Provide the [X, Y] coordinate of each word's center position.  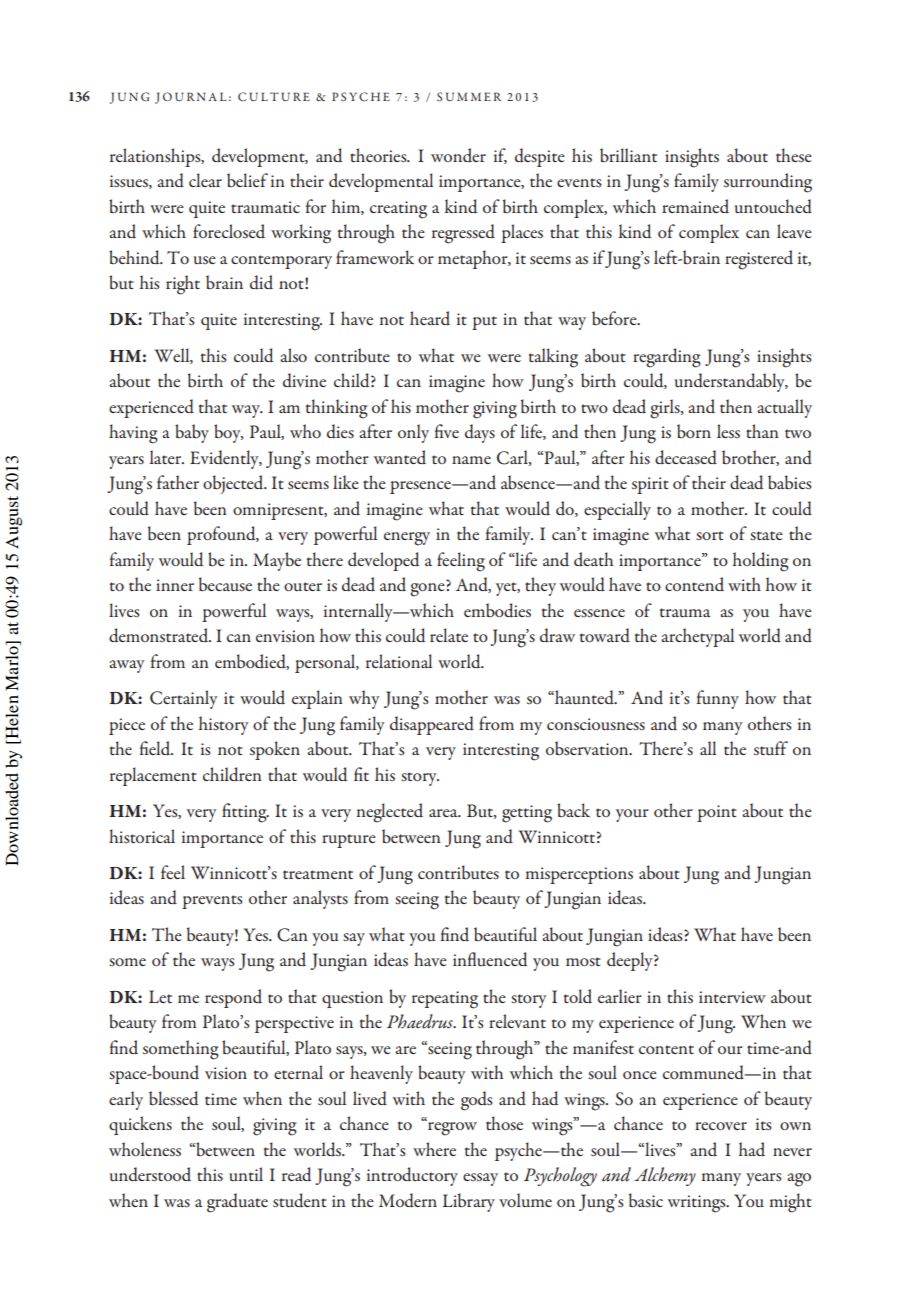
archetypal [697, 637]
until [246, 1174]
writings [698, 1204]
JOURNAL [190, 98]
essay [480, 1179]
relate [449, 635]
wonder [458, 155]
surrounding [768, 183]
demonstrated [160, 635]
